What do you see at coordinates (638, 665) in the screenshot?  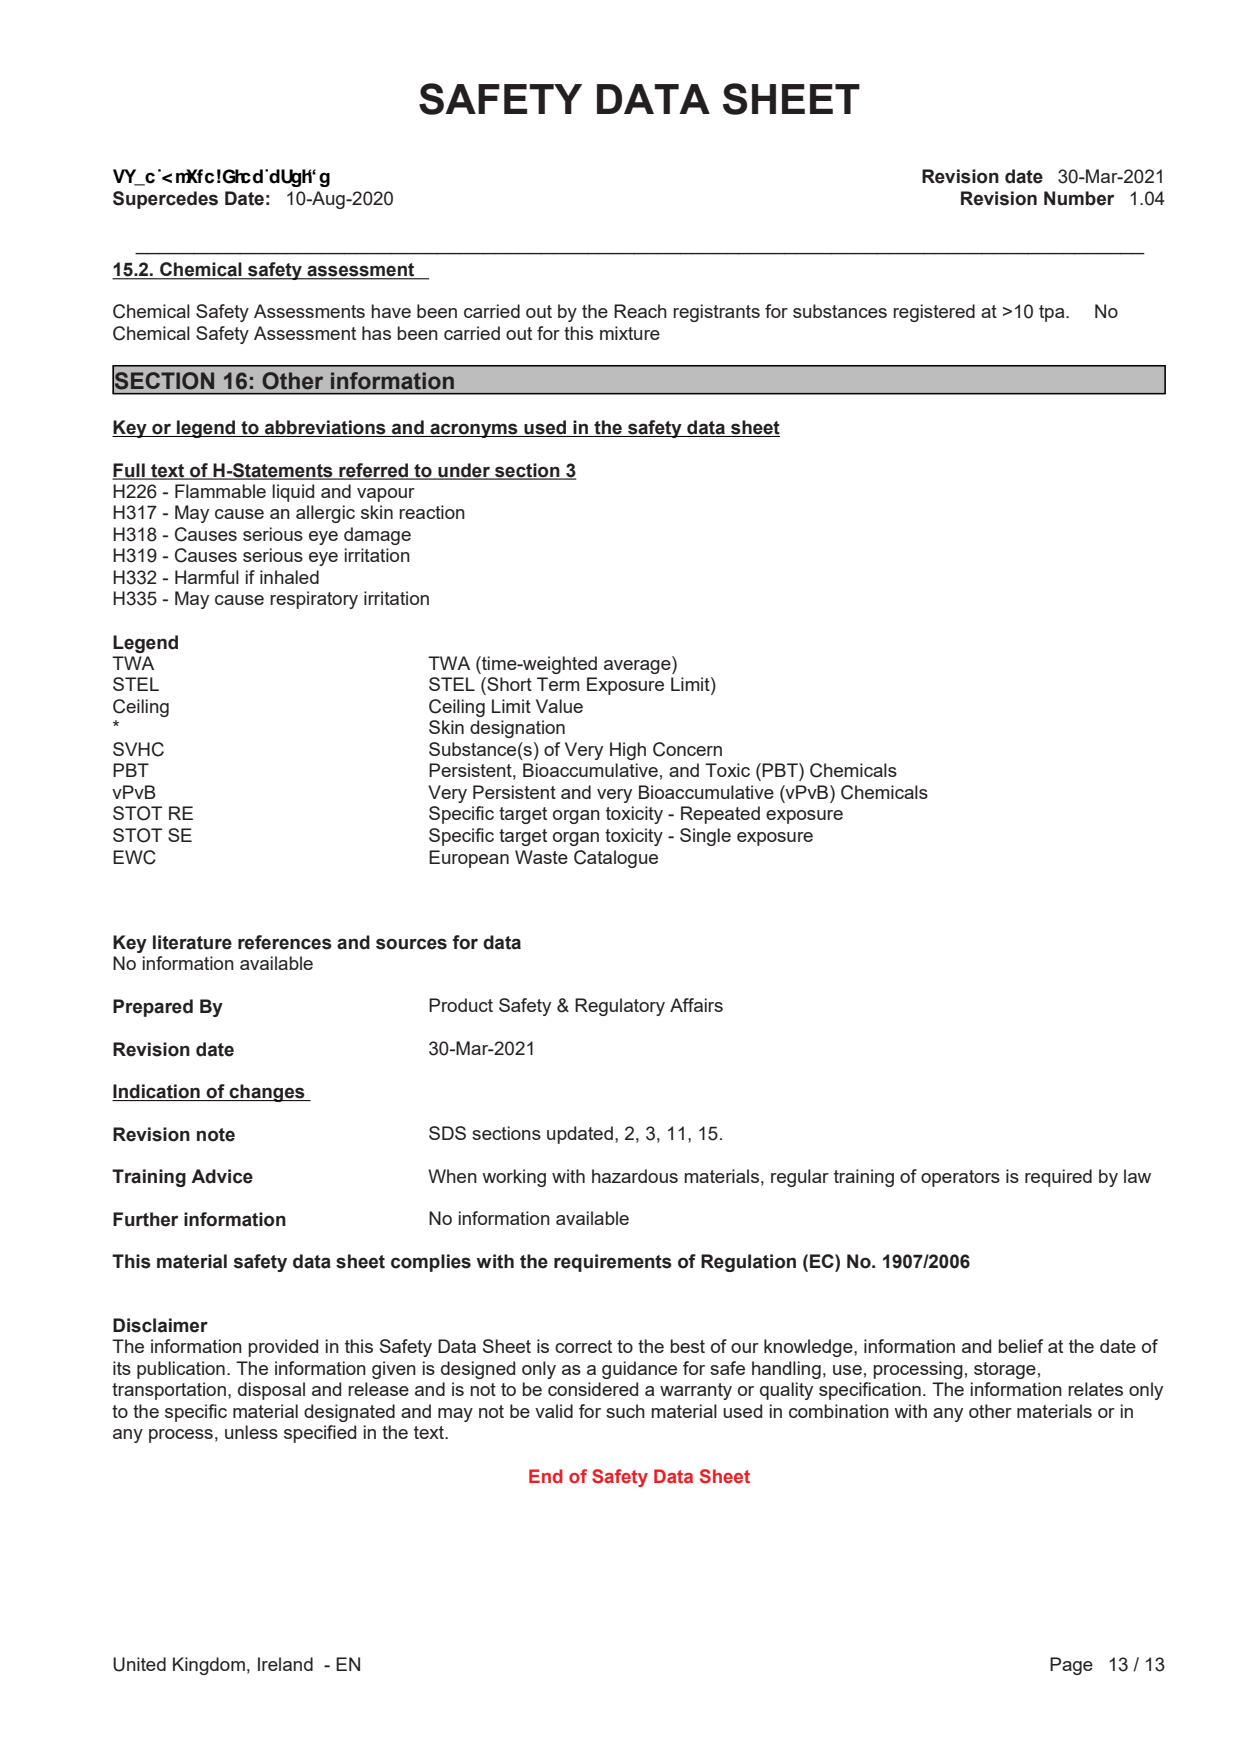 I see `average` at bounding box center [638, 665].
